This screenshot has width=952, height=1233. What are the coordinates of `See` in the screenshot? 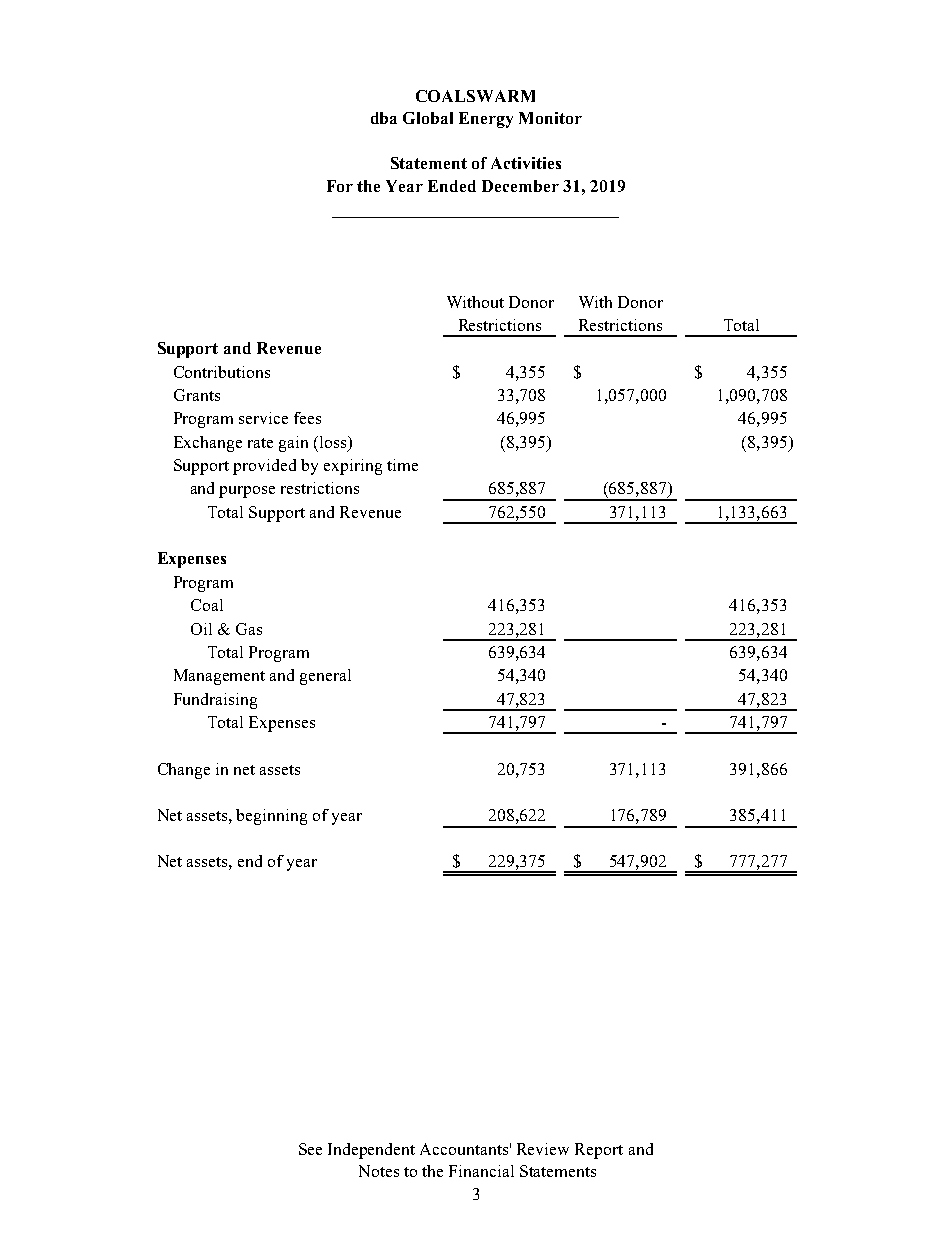 It's located at (310, 1149).
